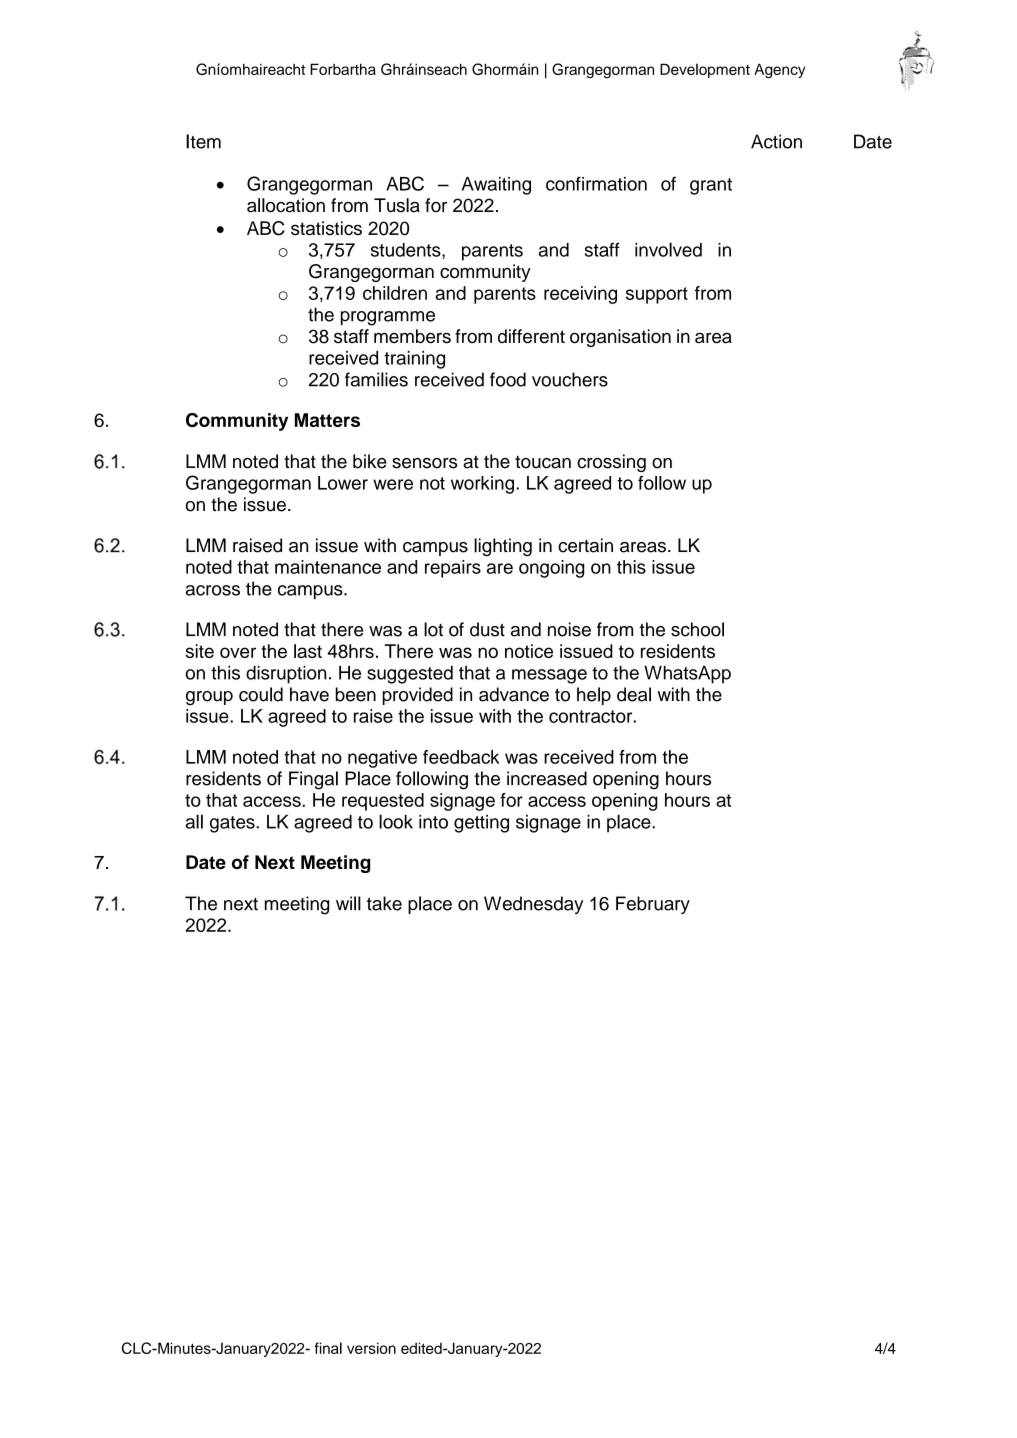 This image has width=1017, height=1438. What do you see at coordinates (261, 694) in the image?
I see `could` at bounding box center [261, 694].
